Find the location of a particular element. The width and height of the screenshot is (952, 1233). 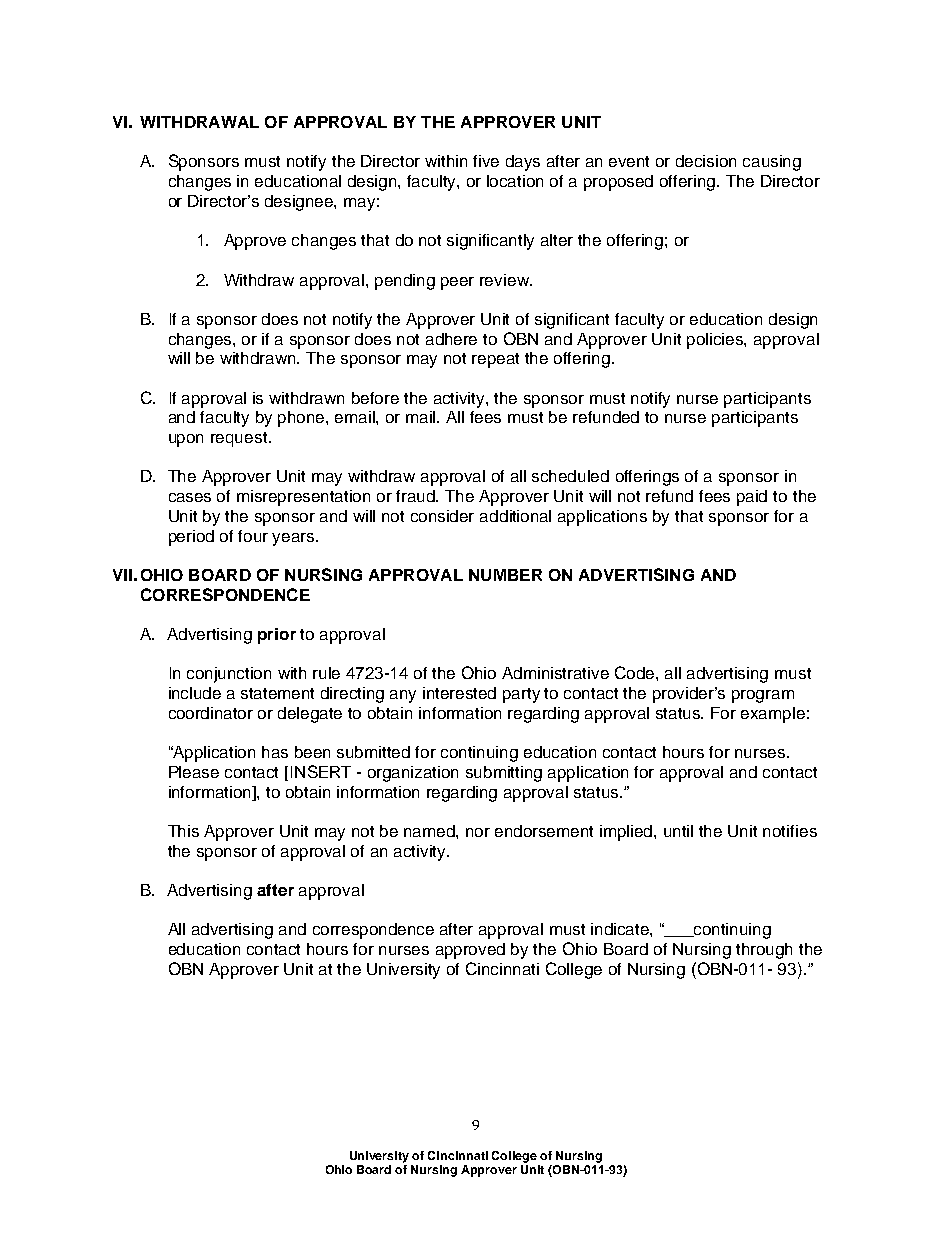

five is located at coordinates (486, 161).
